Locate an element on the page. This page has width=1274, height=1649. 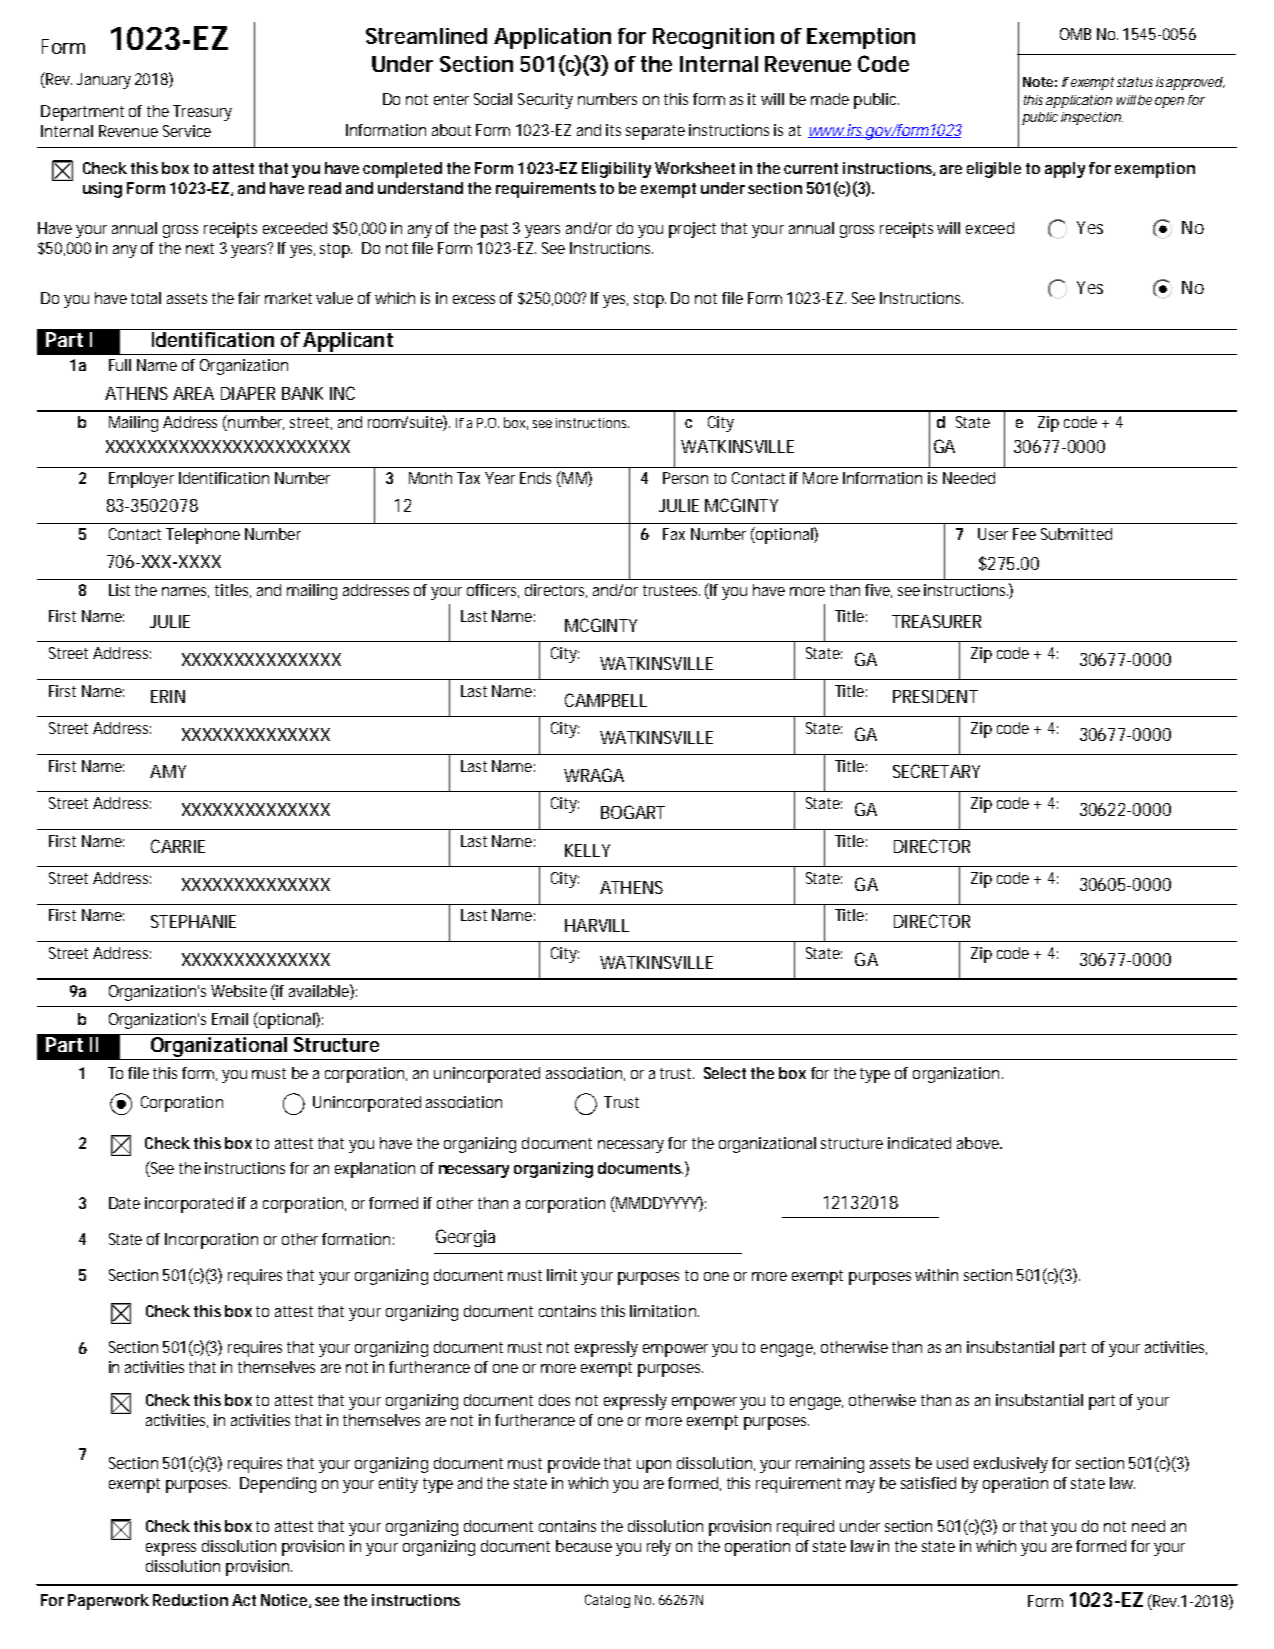
SECRETARY is located at coordinates (936, 771).
